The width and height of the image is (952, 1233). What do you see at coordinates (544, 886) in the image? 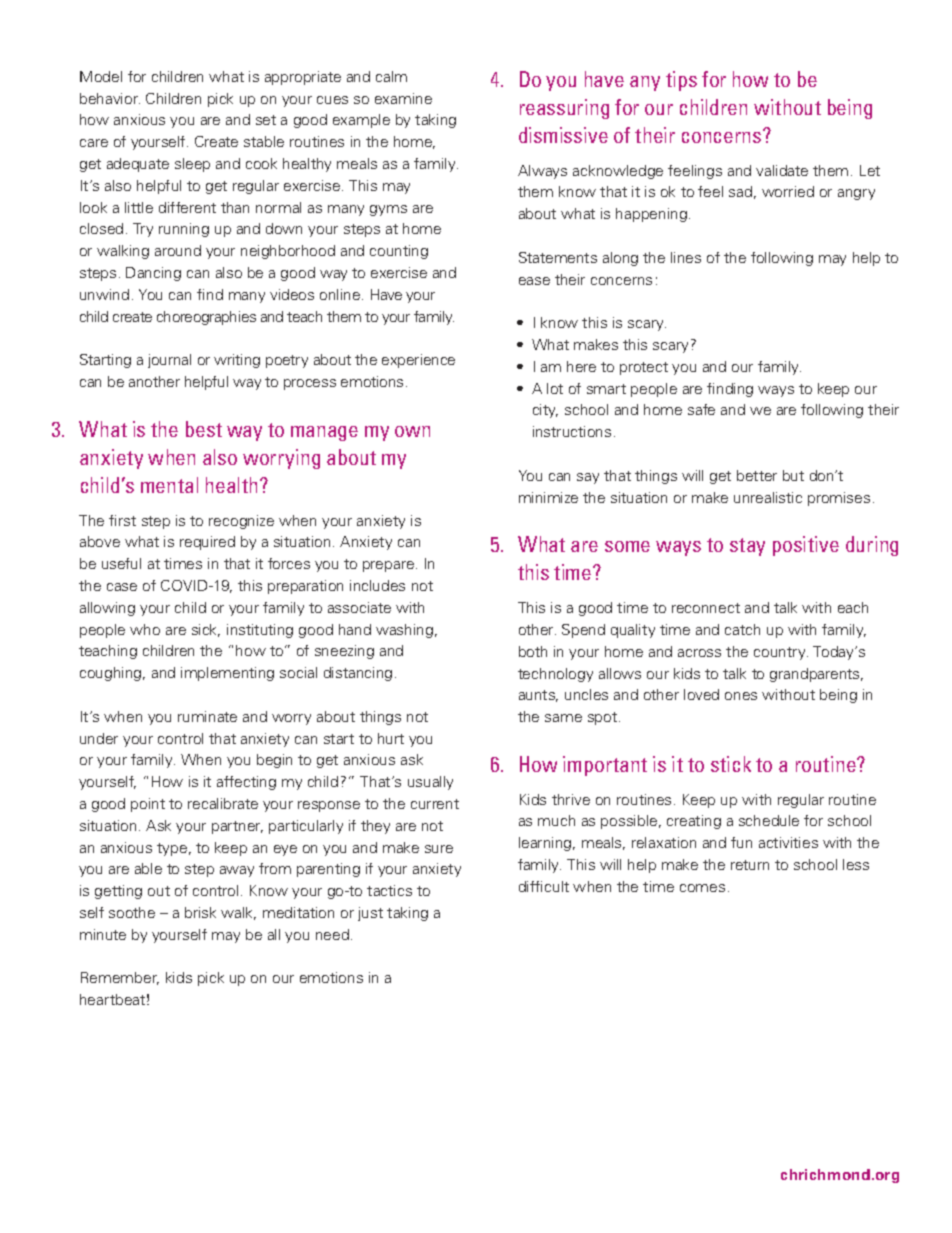
I see `difficult` at bounding box center [544, 886].
